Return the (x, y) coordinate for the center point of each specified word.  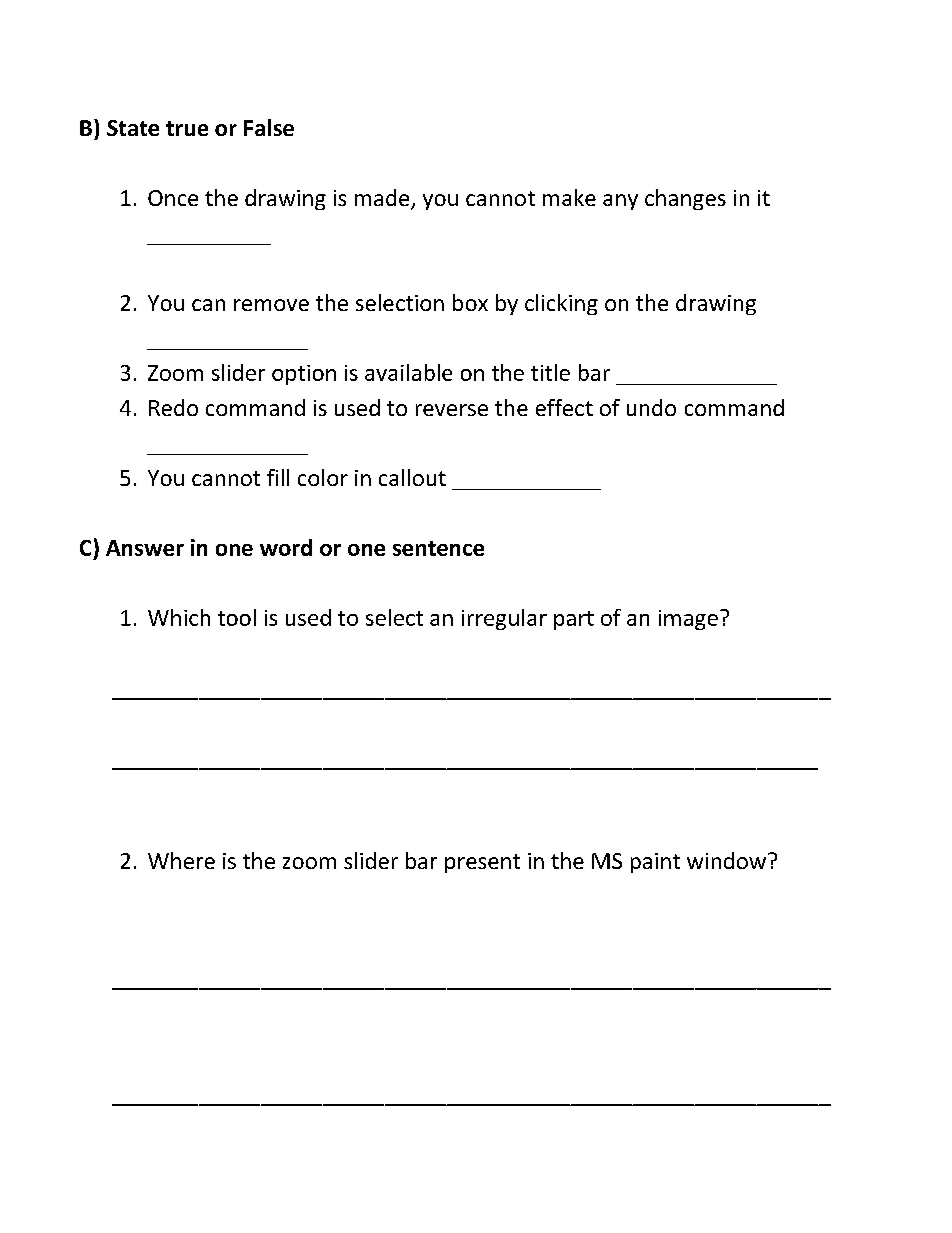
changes (685, 199)
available (408, 372)
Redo (173, 407)
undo (651, 407)
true (187, 128)
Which (179, 617)
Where (181, 860)
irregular (504, 619)
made (383, 199)
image (688, 620)
